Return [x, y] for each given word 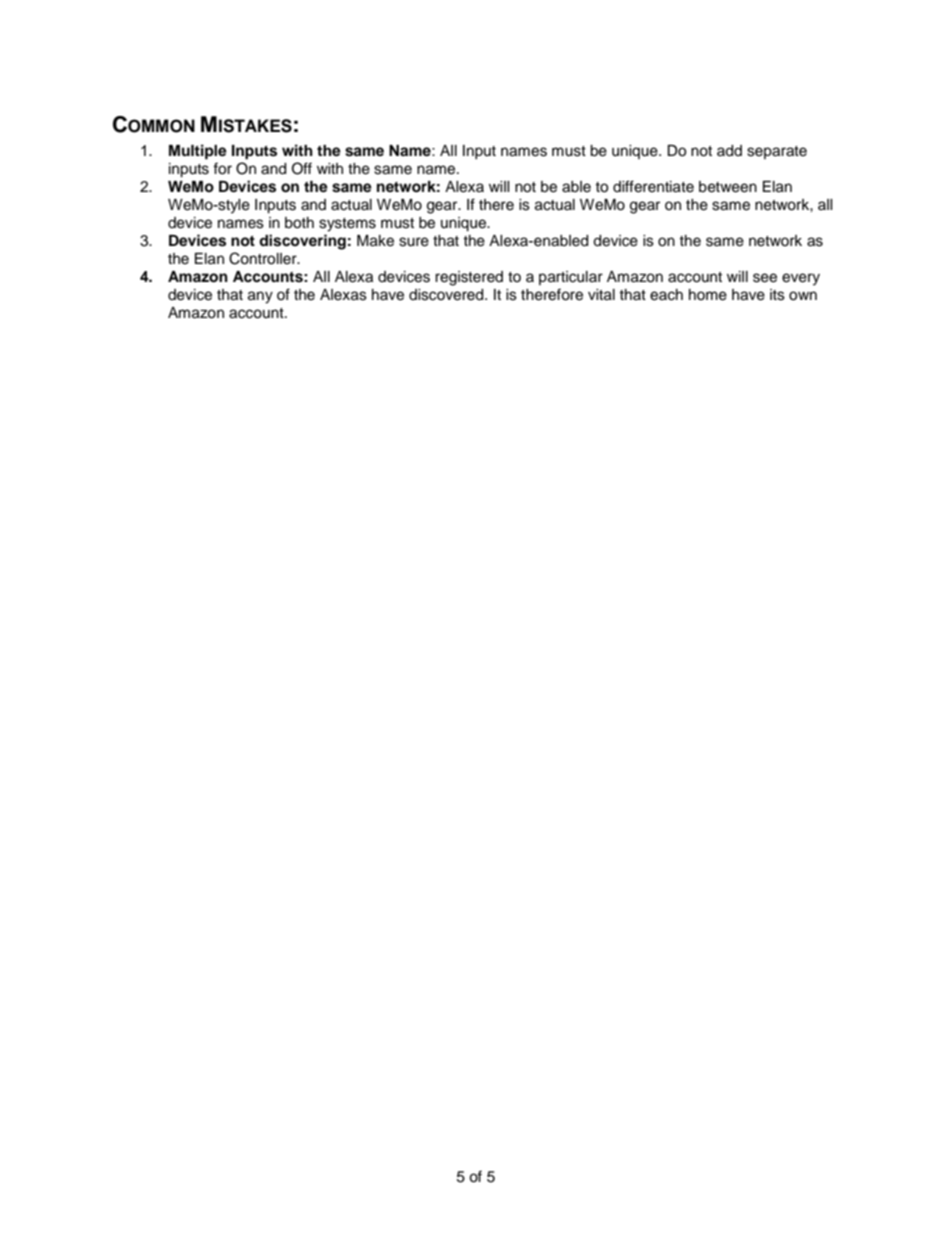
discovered [447, 295]
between [728, 187]
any [260, 297]
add [729, 151]
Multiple [198, 152]
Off [302, 168]
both [299, 223]
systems [347, 225]
